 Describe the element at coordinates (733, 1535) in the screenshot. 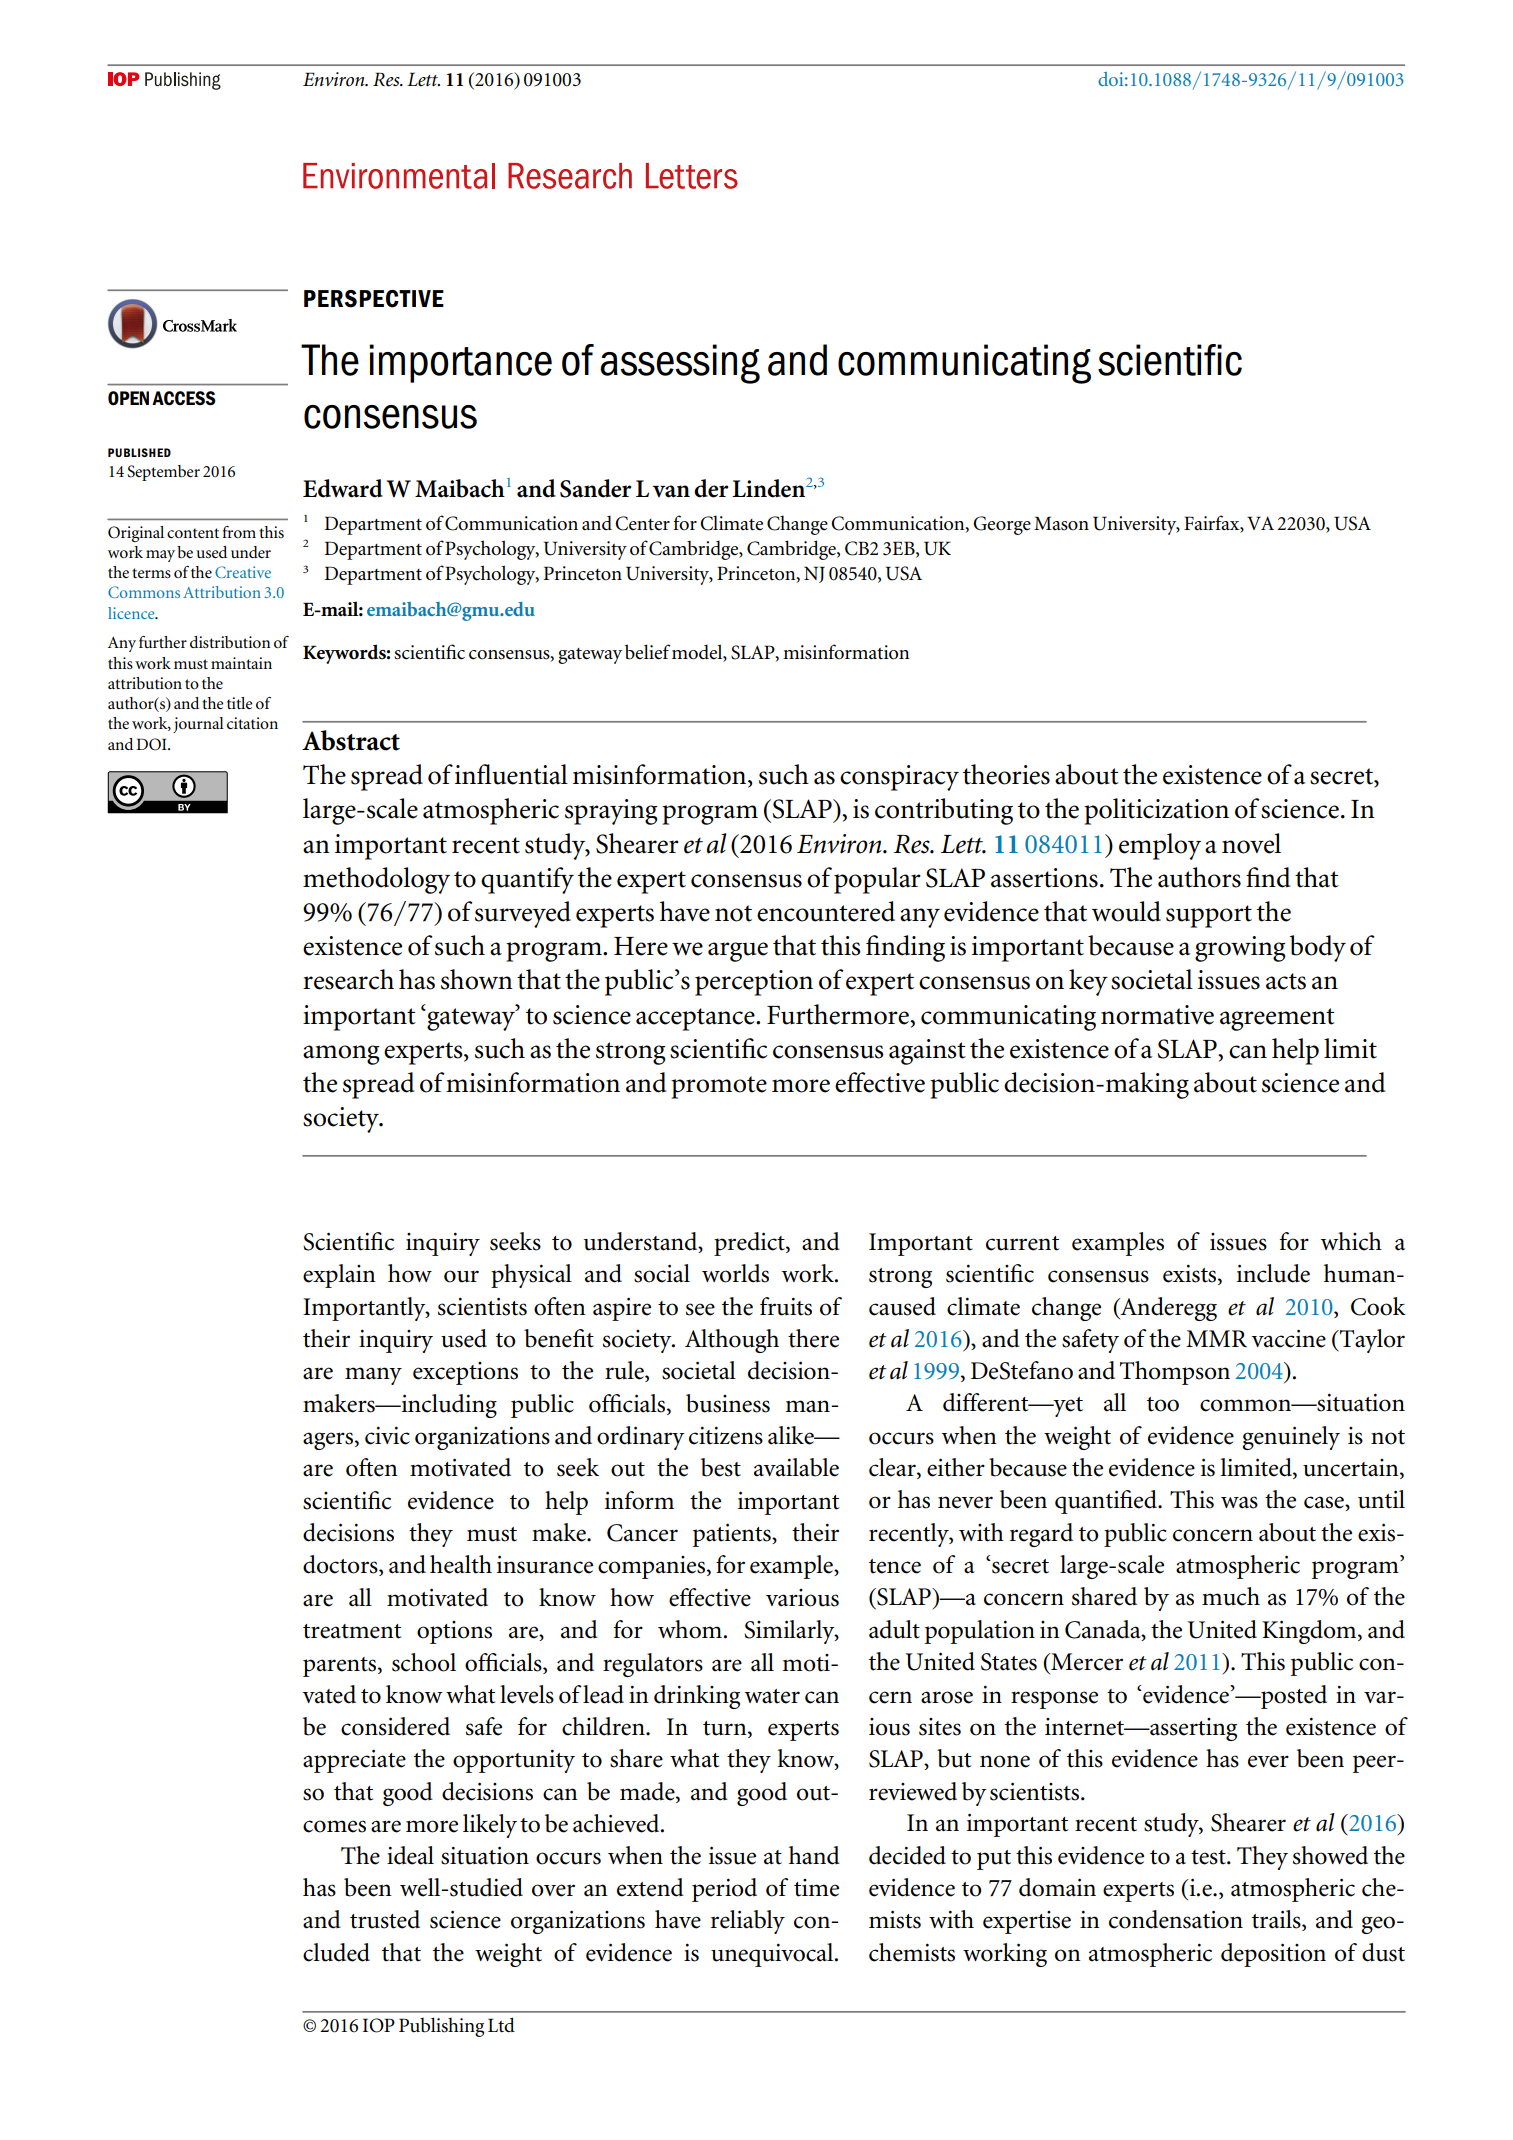

I see `patients` at that location.
